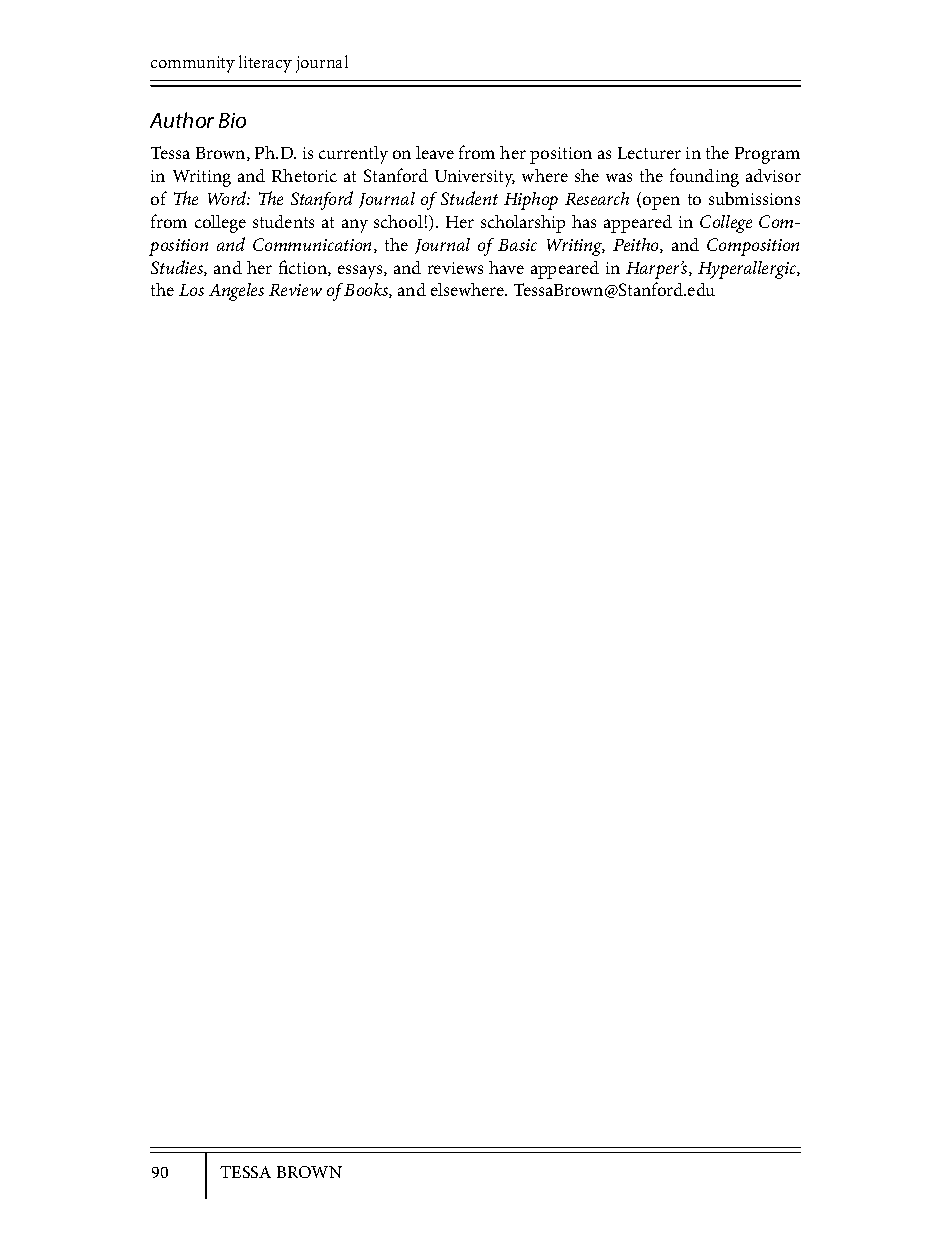 This page has width=952, height=1233. I want to click on Lecturer, so click(649, 153).
